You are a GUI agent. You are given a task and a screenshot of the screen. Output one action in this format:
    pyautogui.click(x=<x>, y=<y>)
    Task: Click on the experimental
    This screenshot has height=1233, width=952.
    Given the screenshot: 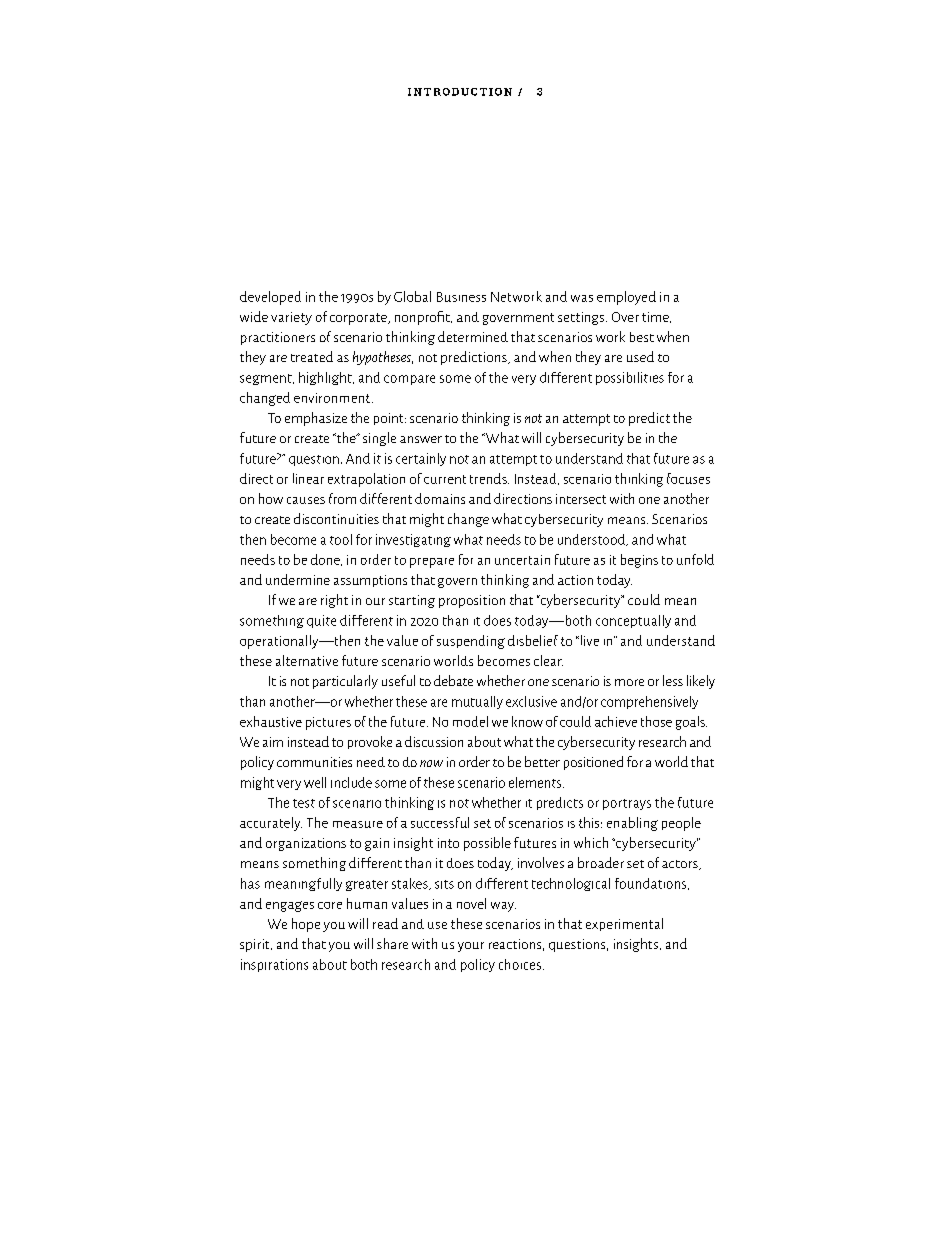 What is the action you would take?
    pyautogui.click(x=624, y=924)
